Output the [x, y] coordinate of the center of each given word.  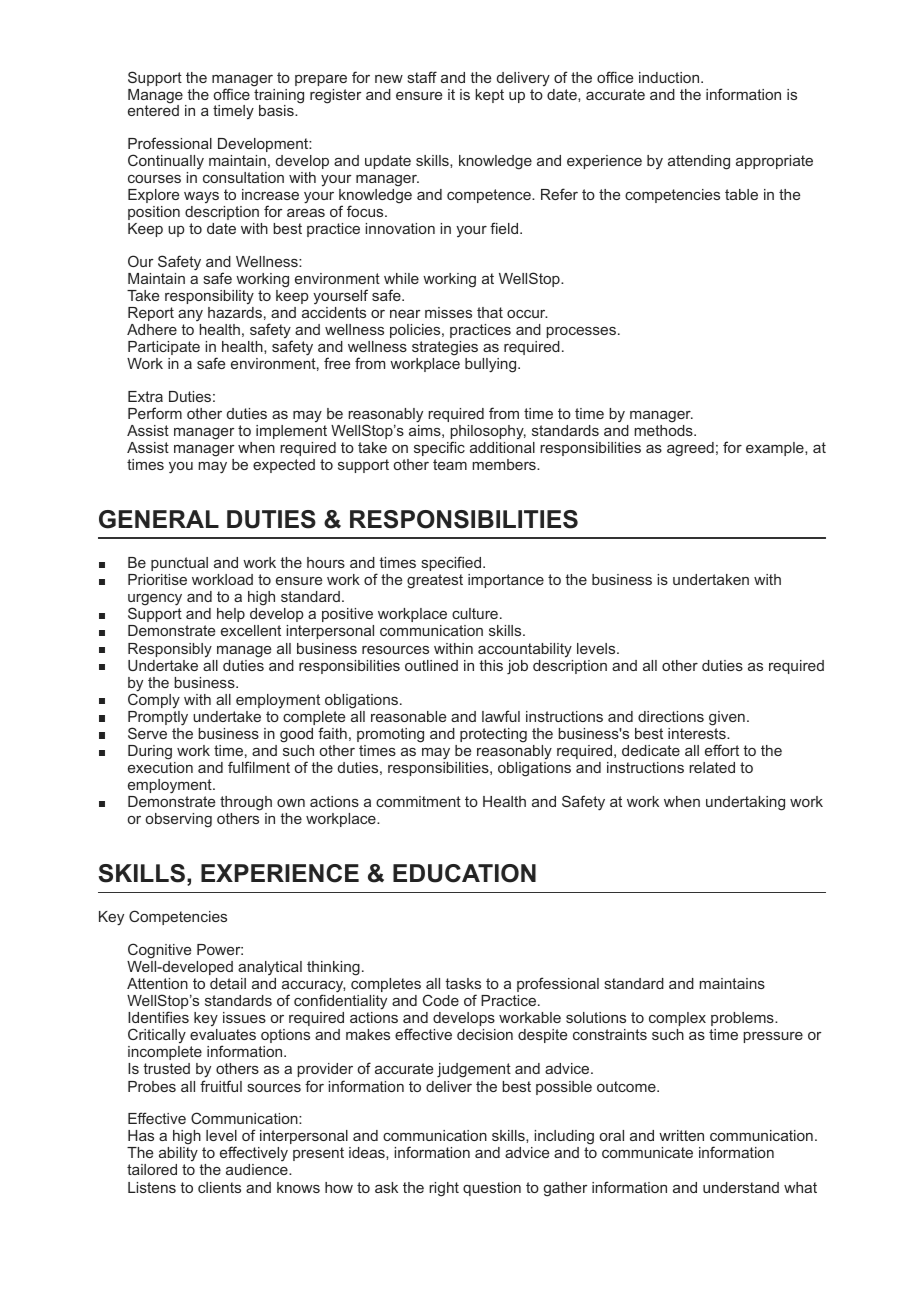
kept [489, 96]
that [490, 312]
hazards [235, 312]
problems [743, 1019]
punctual [179, 564]
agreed [690, 449]
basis [277, 110]
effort [722, 750]
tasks [463, 983]
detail [228, 983]
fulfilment [259, 767]
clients [219, 1187]
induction [670, 77]
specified [453, 563]
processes [581, 332]
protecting [493, 735]
